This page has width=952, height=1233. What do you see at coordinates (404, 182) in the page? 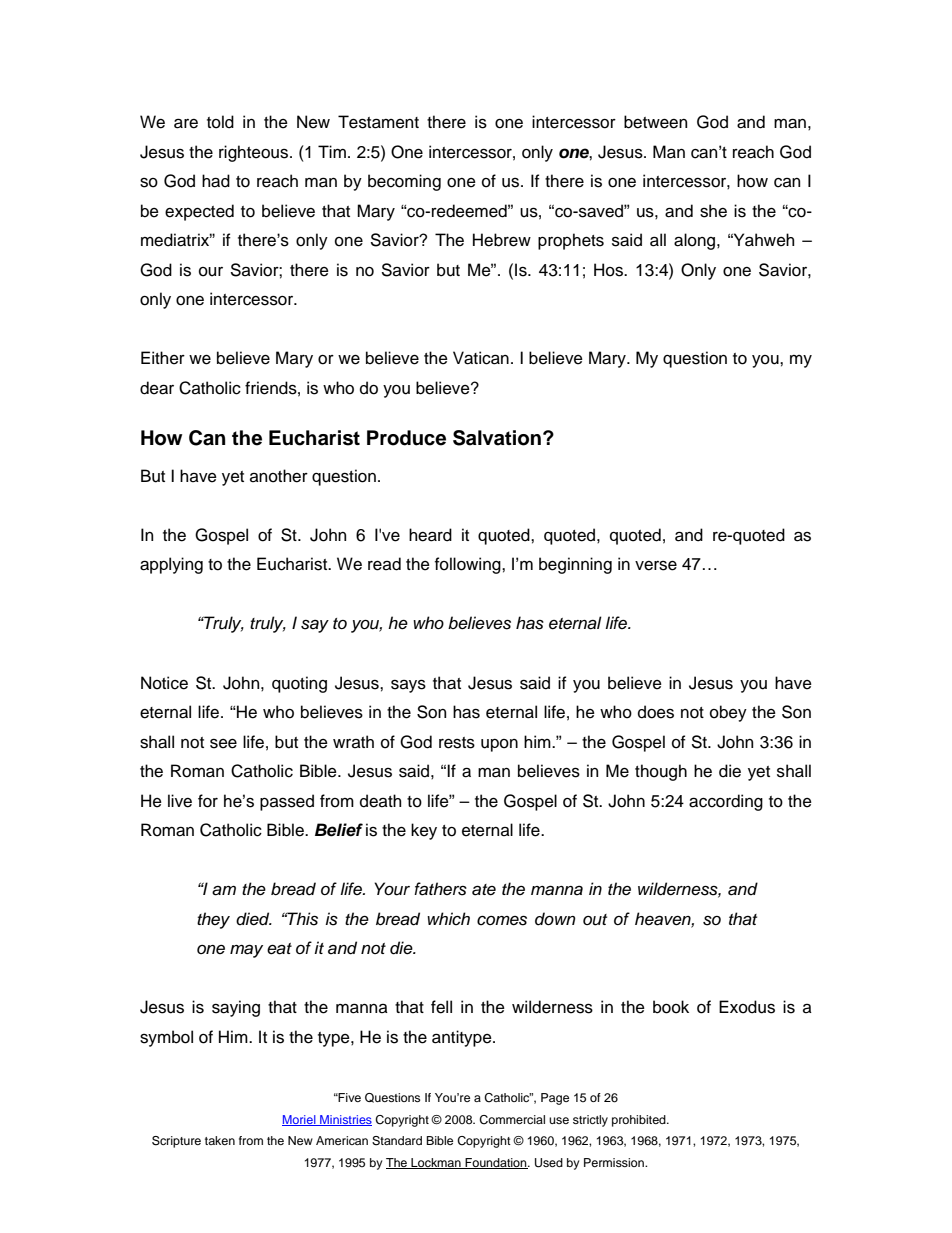
I see `becoming` at bounding box center [404, 182].
